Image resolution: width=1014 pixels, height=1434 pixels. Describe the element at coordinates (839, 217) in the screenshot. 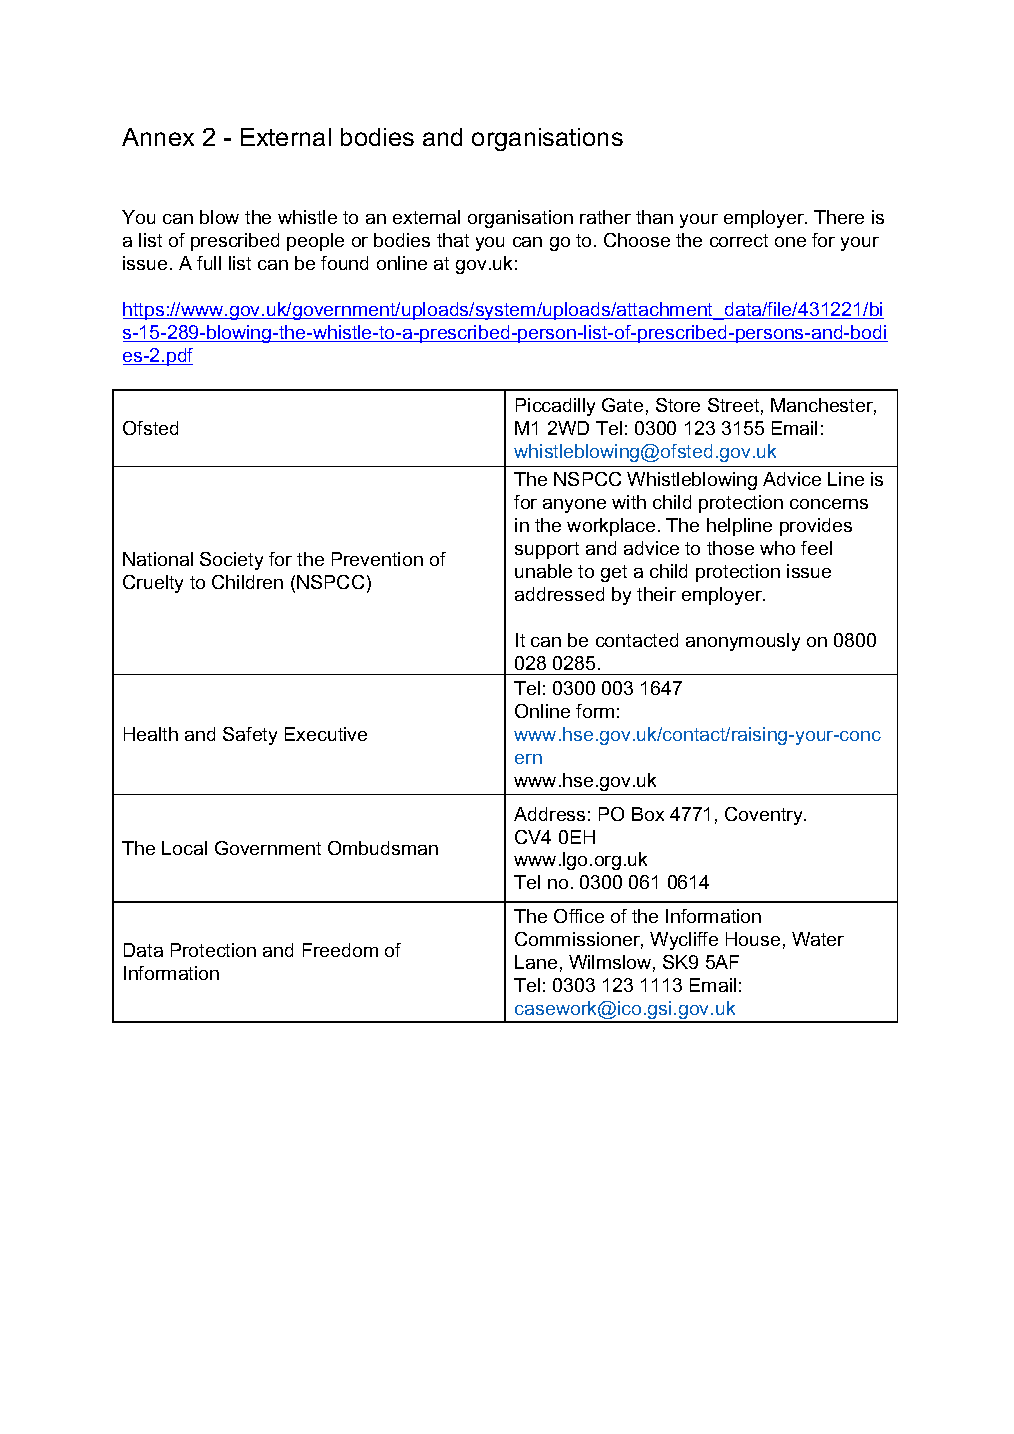

I see `There` at that location.
